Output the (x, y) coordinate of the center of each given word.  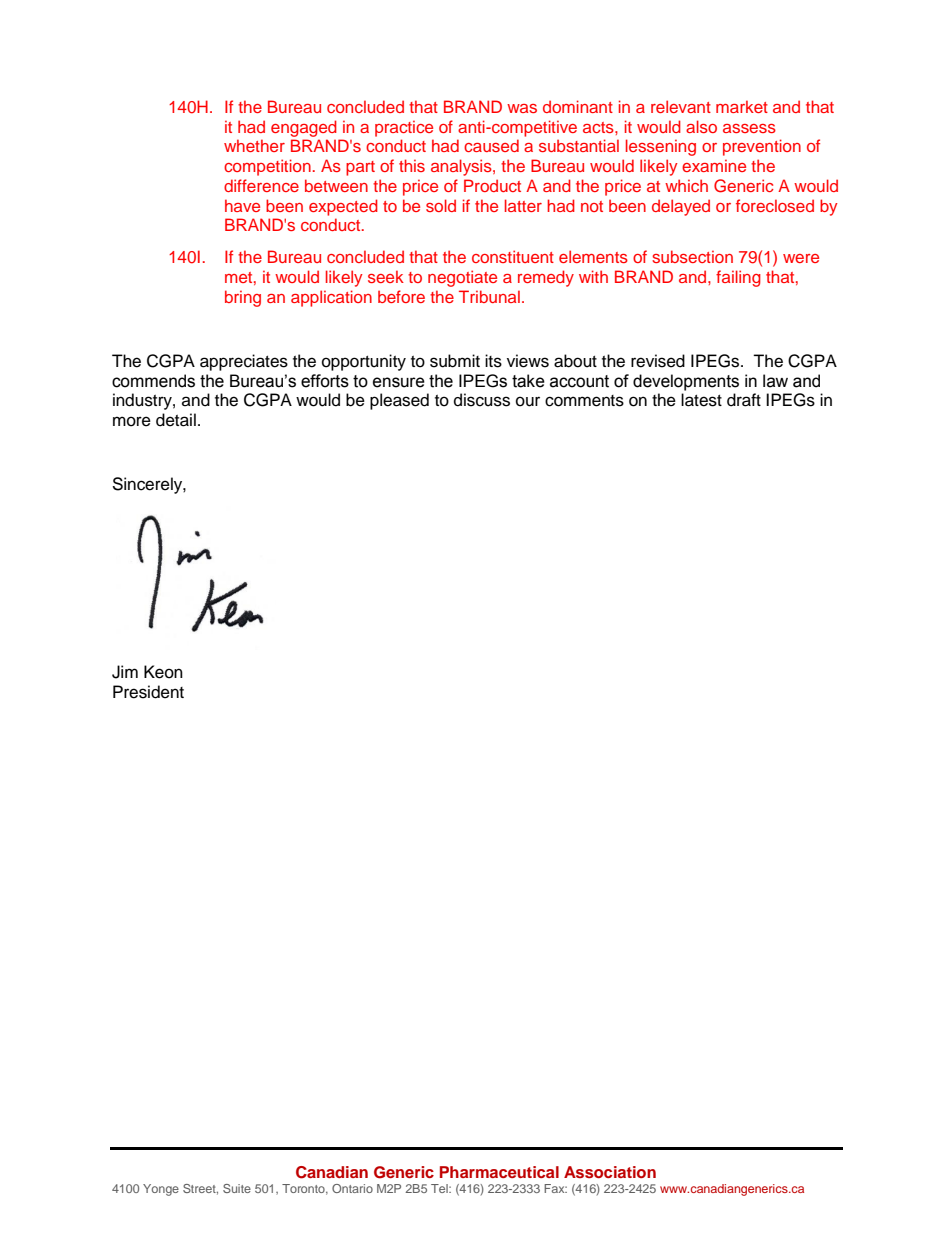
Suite (237, 1188)
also (701, 126)
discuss (482, 400)
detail (176, 420)
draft (744, 400)
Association (610, 1172)
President (148, 692)
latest (701, 400)
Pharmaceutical (499, 1172)
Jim (125, 672)
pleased (399, 401)
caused (491, 145)
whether (254, 145)
